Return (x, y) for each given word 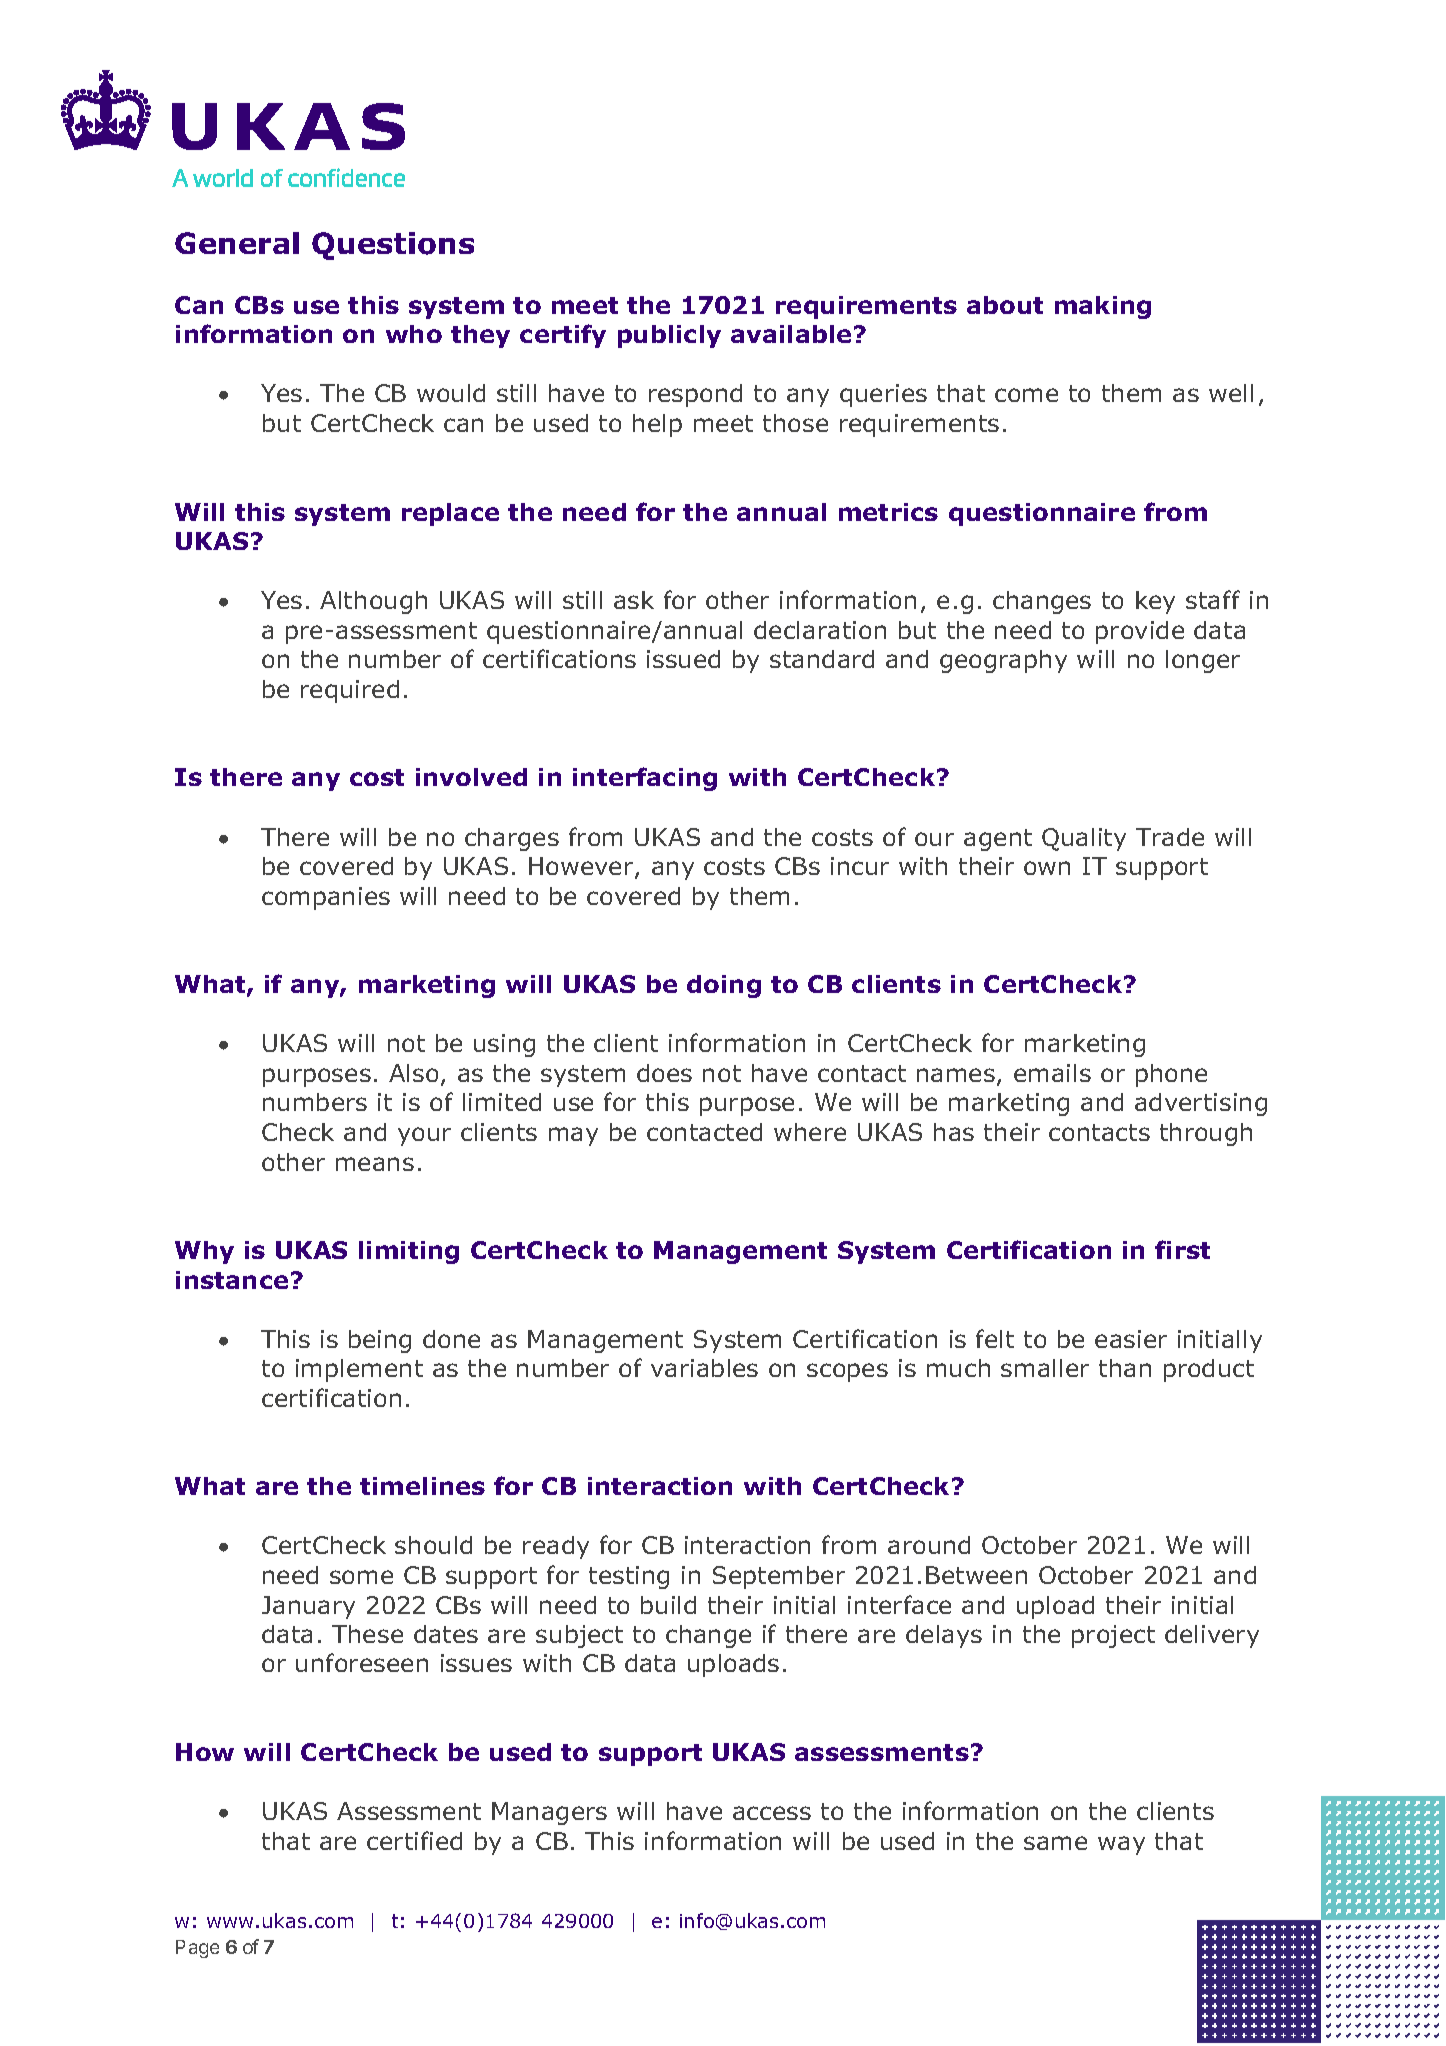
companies (326, 898)
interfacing (645, 779)
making (1103, 307)
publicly (669, 336)
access (772, 1813)
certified (414, 1840)
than (1125, 1368)
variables (704, 1368)
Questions (393, 246)
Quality (1084, 839)
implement (359, 1370)
